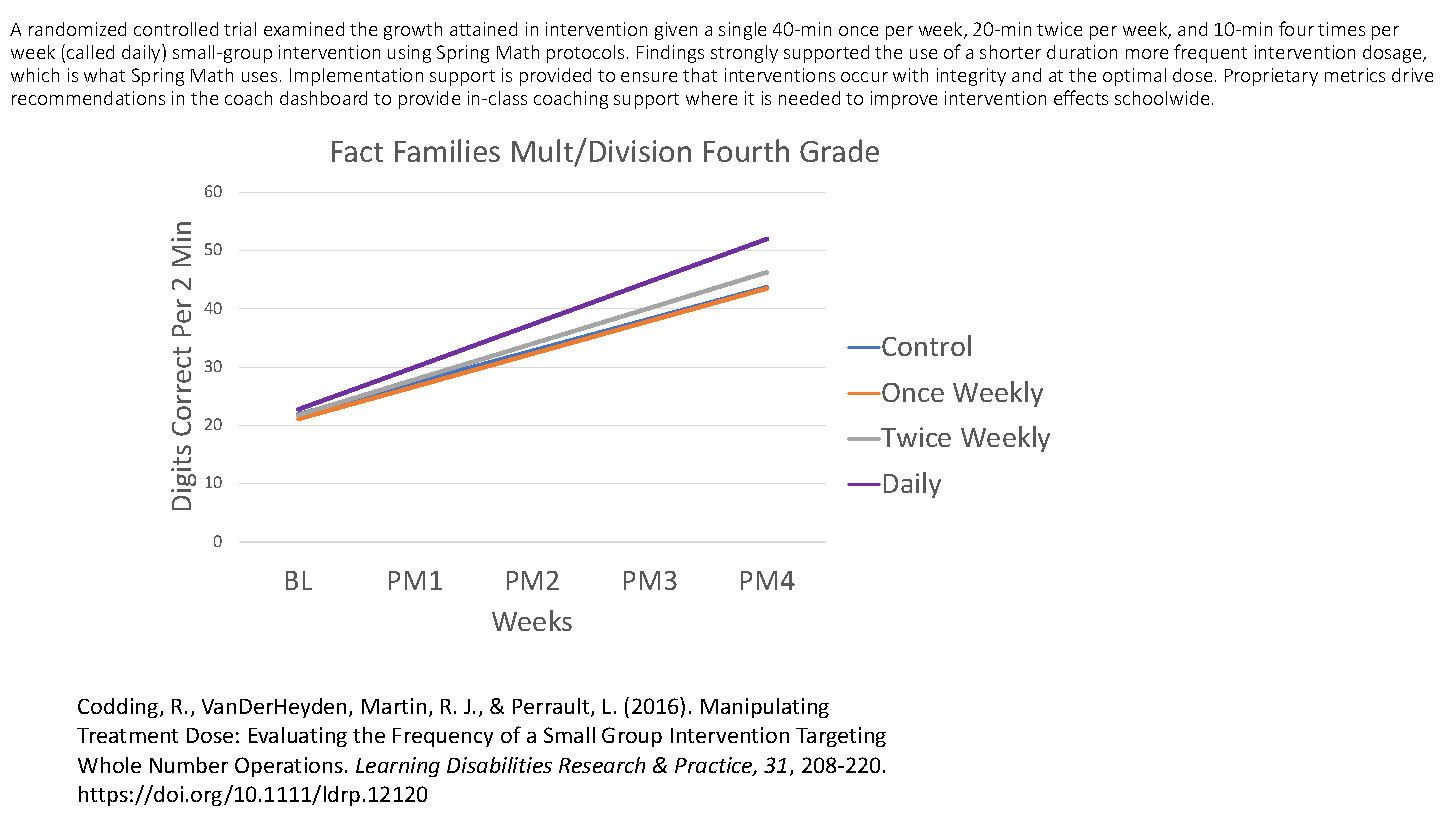  Describe the element at coordinates (841, 737) in the screenshot. I see `Targeting` at that location.
